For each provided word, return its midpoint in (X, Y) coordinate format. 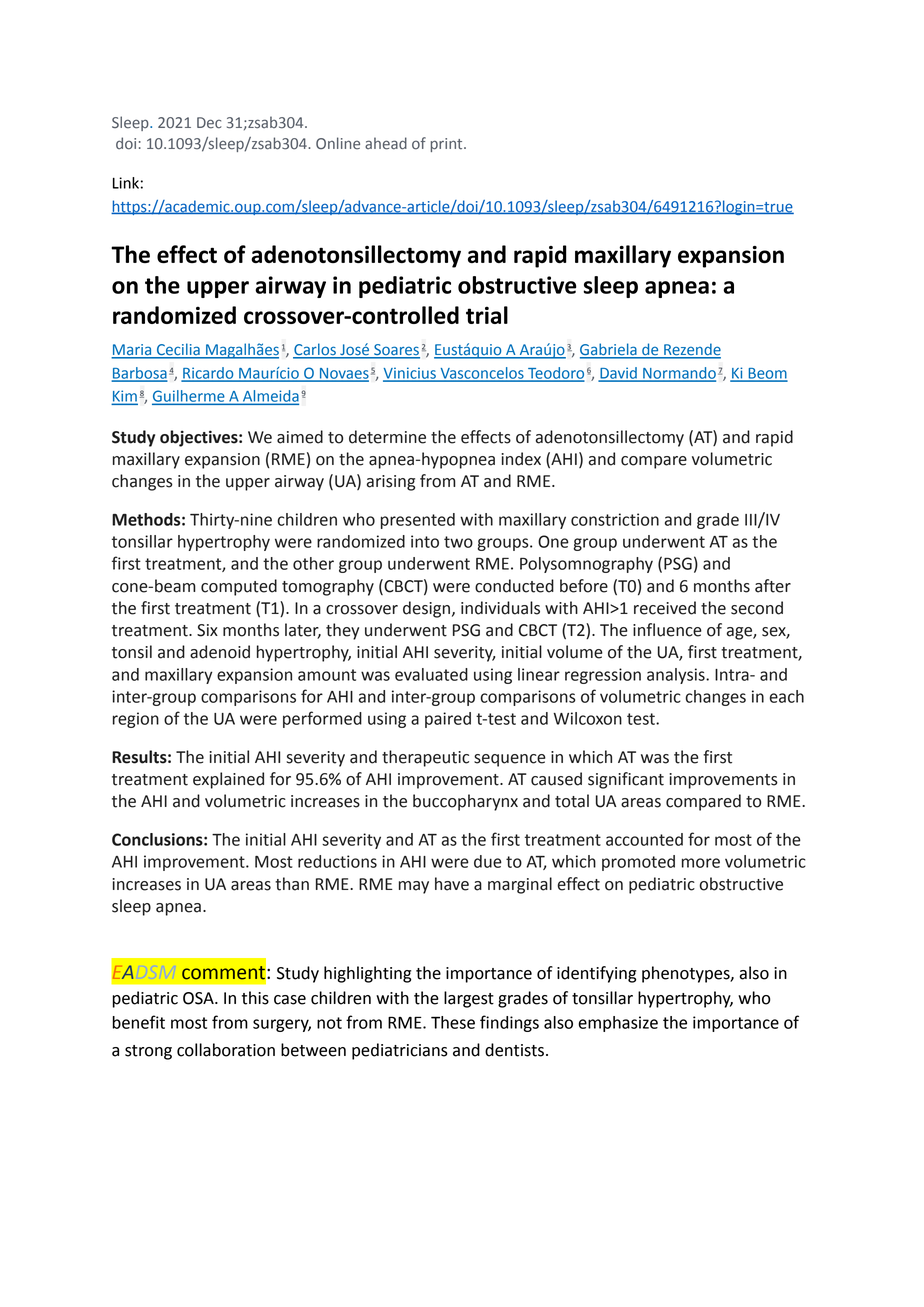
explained (228, 780)
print (448, 145)
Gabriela (609, 350)
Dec (209, 123)
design (428, 609)
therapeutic (425, 758)
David (618, 374)
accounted (644, 839)
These (453, 1022)
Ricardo (208, 374)
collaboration (226, 1050)
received (665, 608)
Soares (396, 351)
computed (239, 587)
